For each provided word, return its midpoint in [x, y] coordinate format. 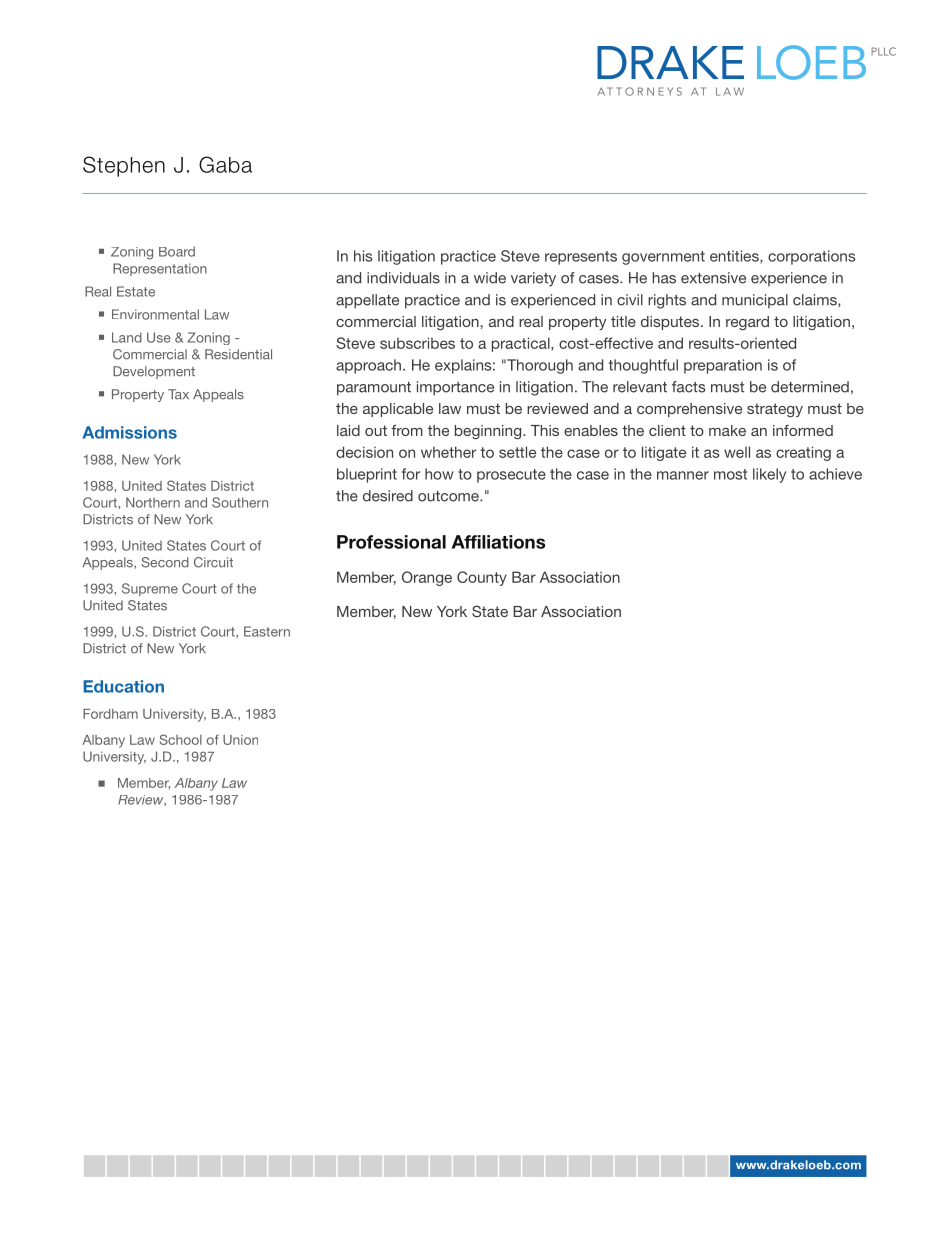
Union [240, 740]
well [737, 452]
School [181, 739]
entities [735, 257]
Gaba [225, 164]
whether [448, 452]
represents [581, 258]
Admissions [130, 432]
